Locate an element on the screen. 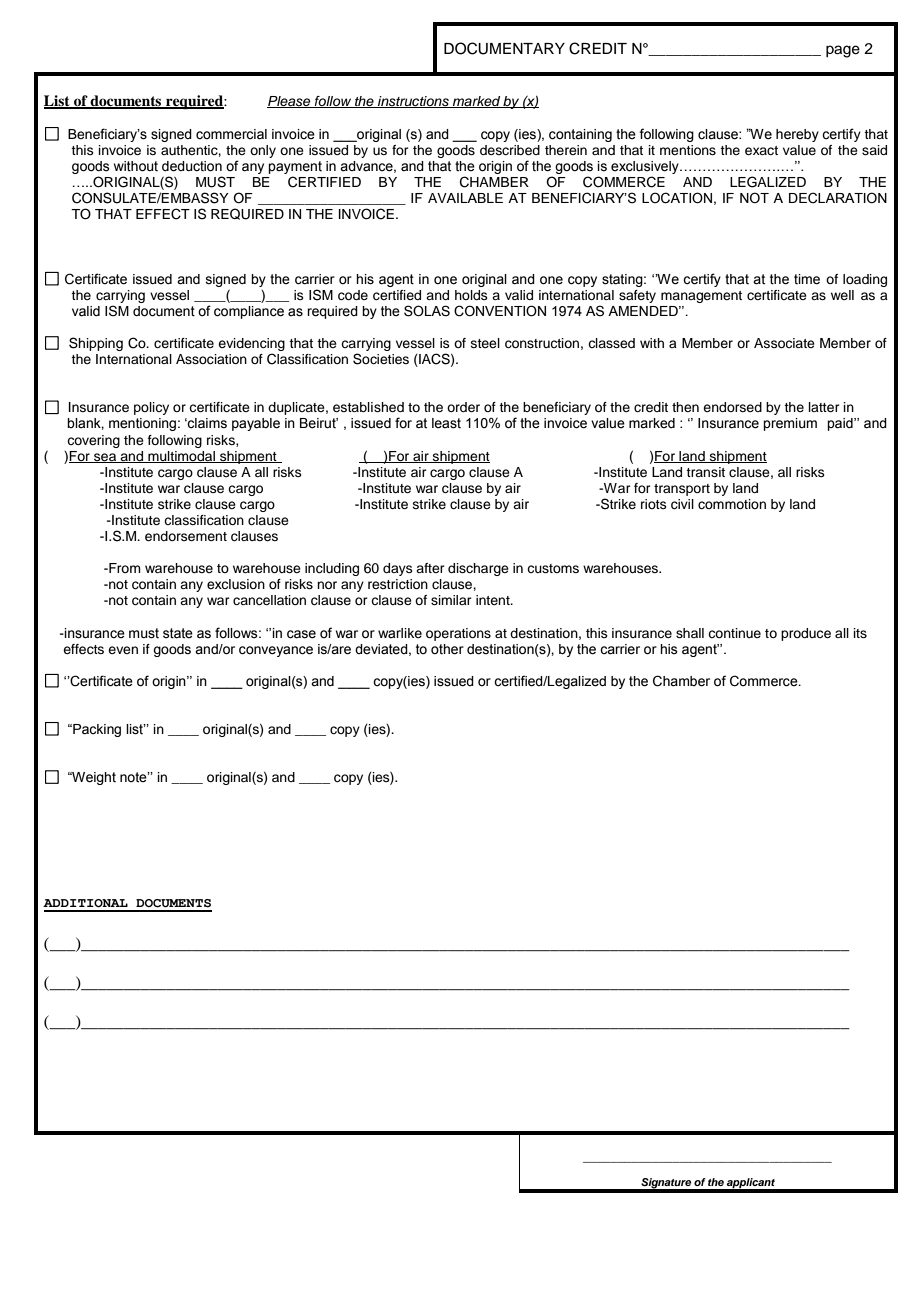  steel is located at coordinates (485, 343).
